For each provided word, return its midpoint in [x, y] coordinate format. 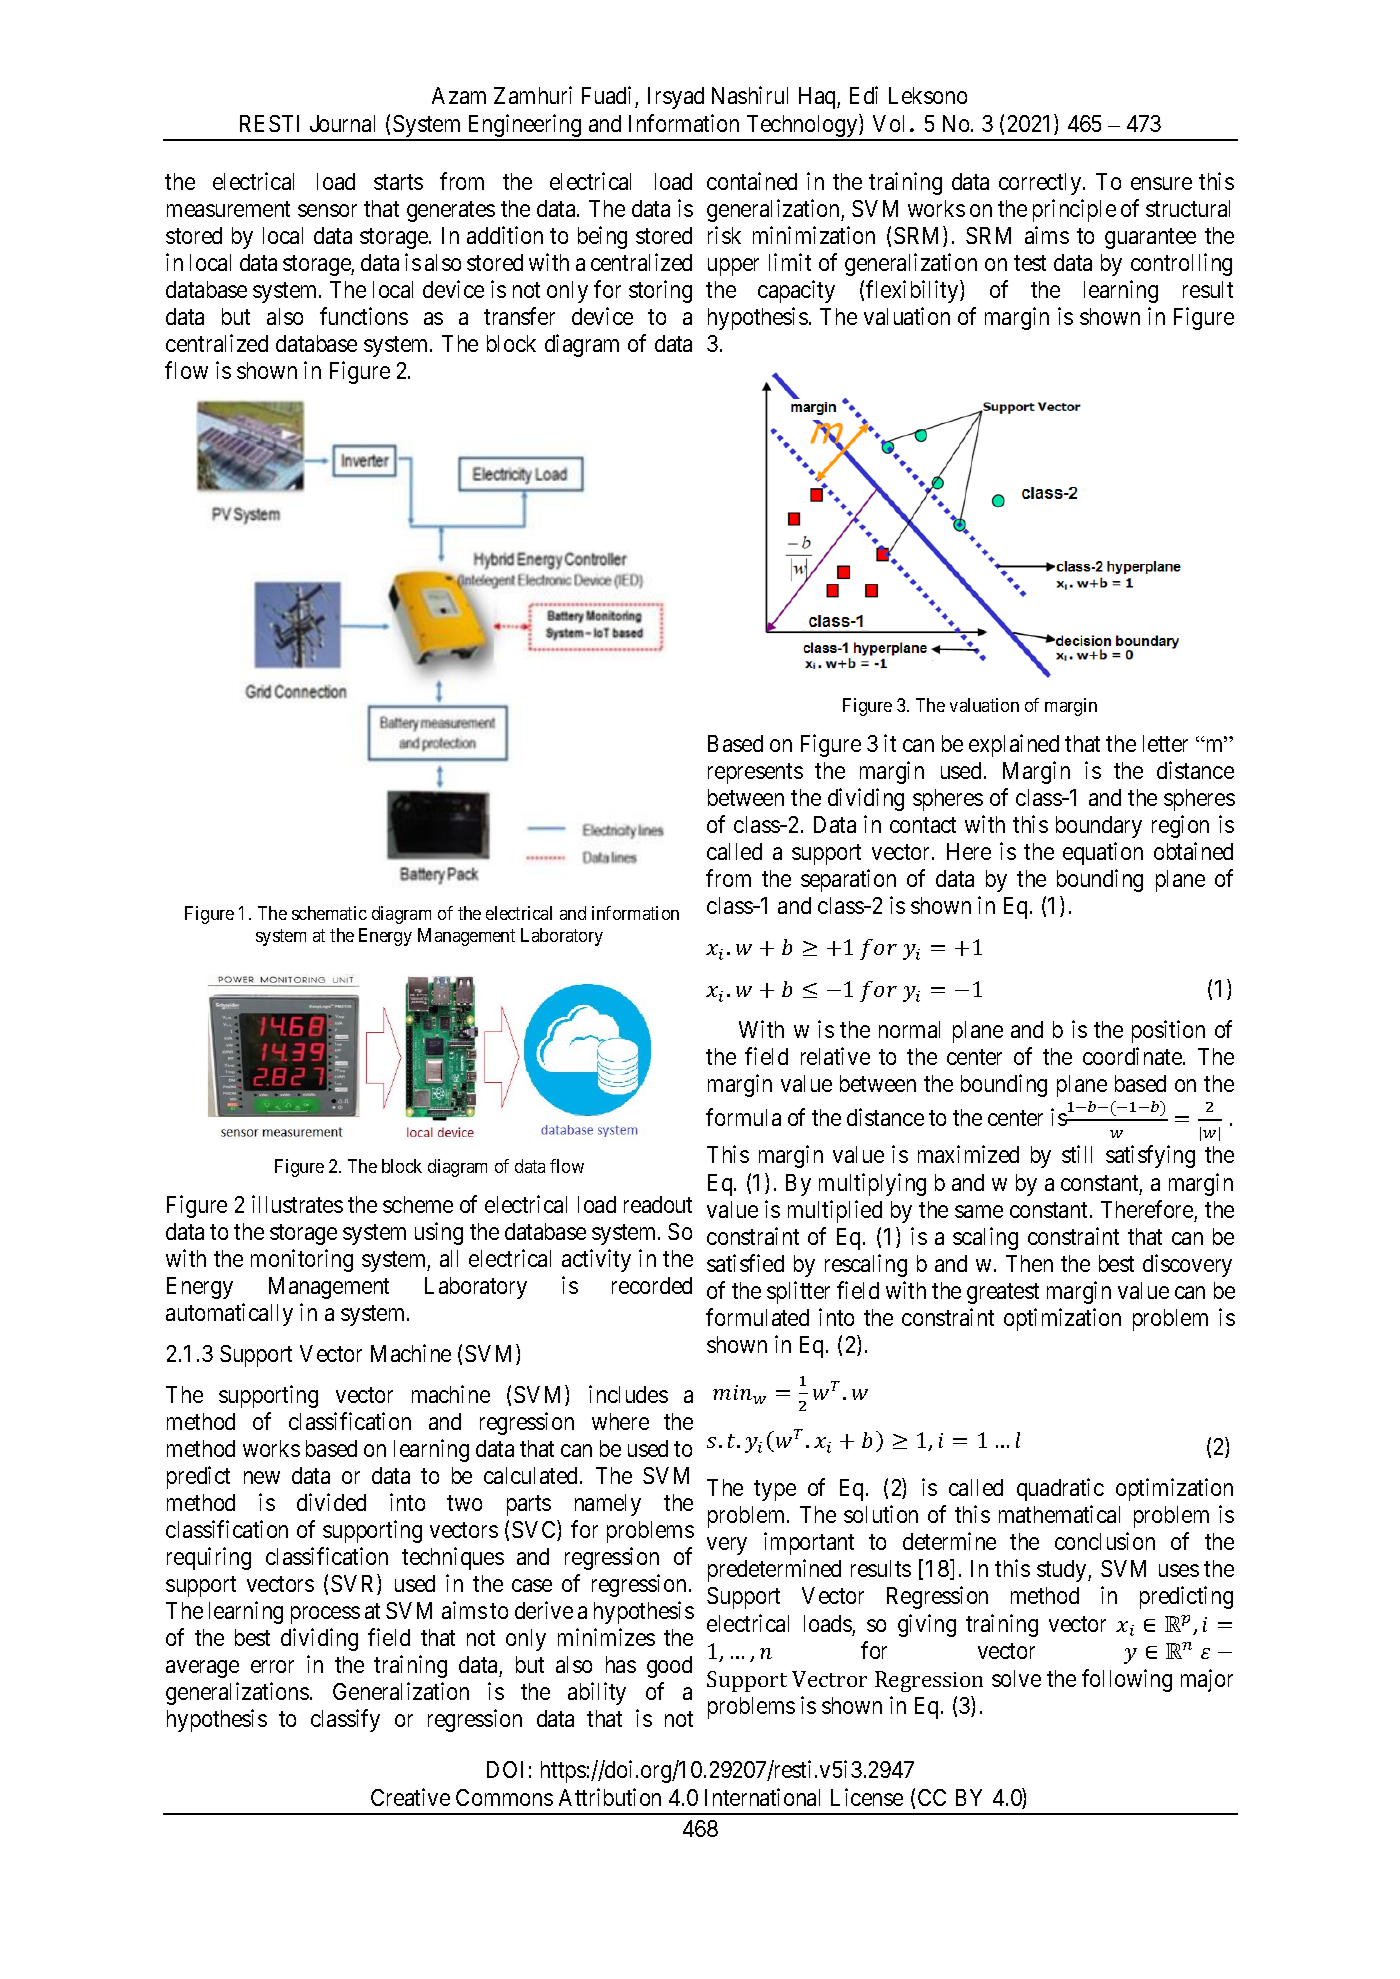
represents [755, 773]
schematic [329, 913]
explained [1014, 745]
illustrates [297, 1204]
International [762, 1797]
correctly [1041, 184]
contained [752, 181]
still [1077, 1154]
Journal [342, 123]
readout [658, 1204]
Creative [410, 1797]
